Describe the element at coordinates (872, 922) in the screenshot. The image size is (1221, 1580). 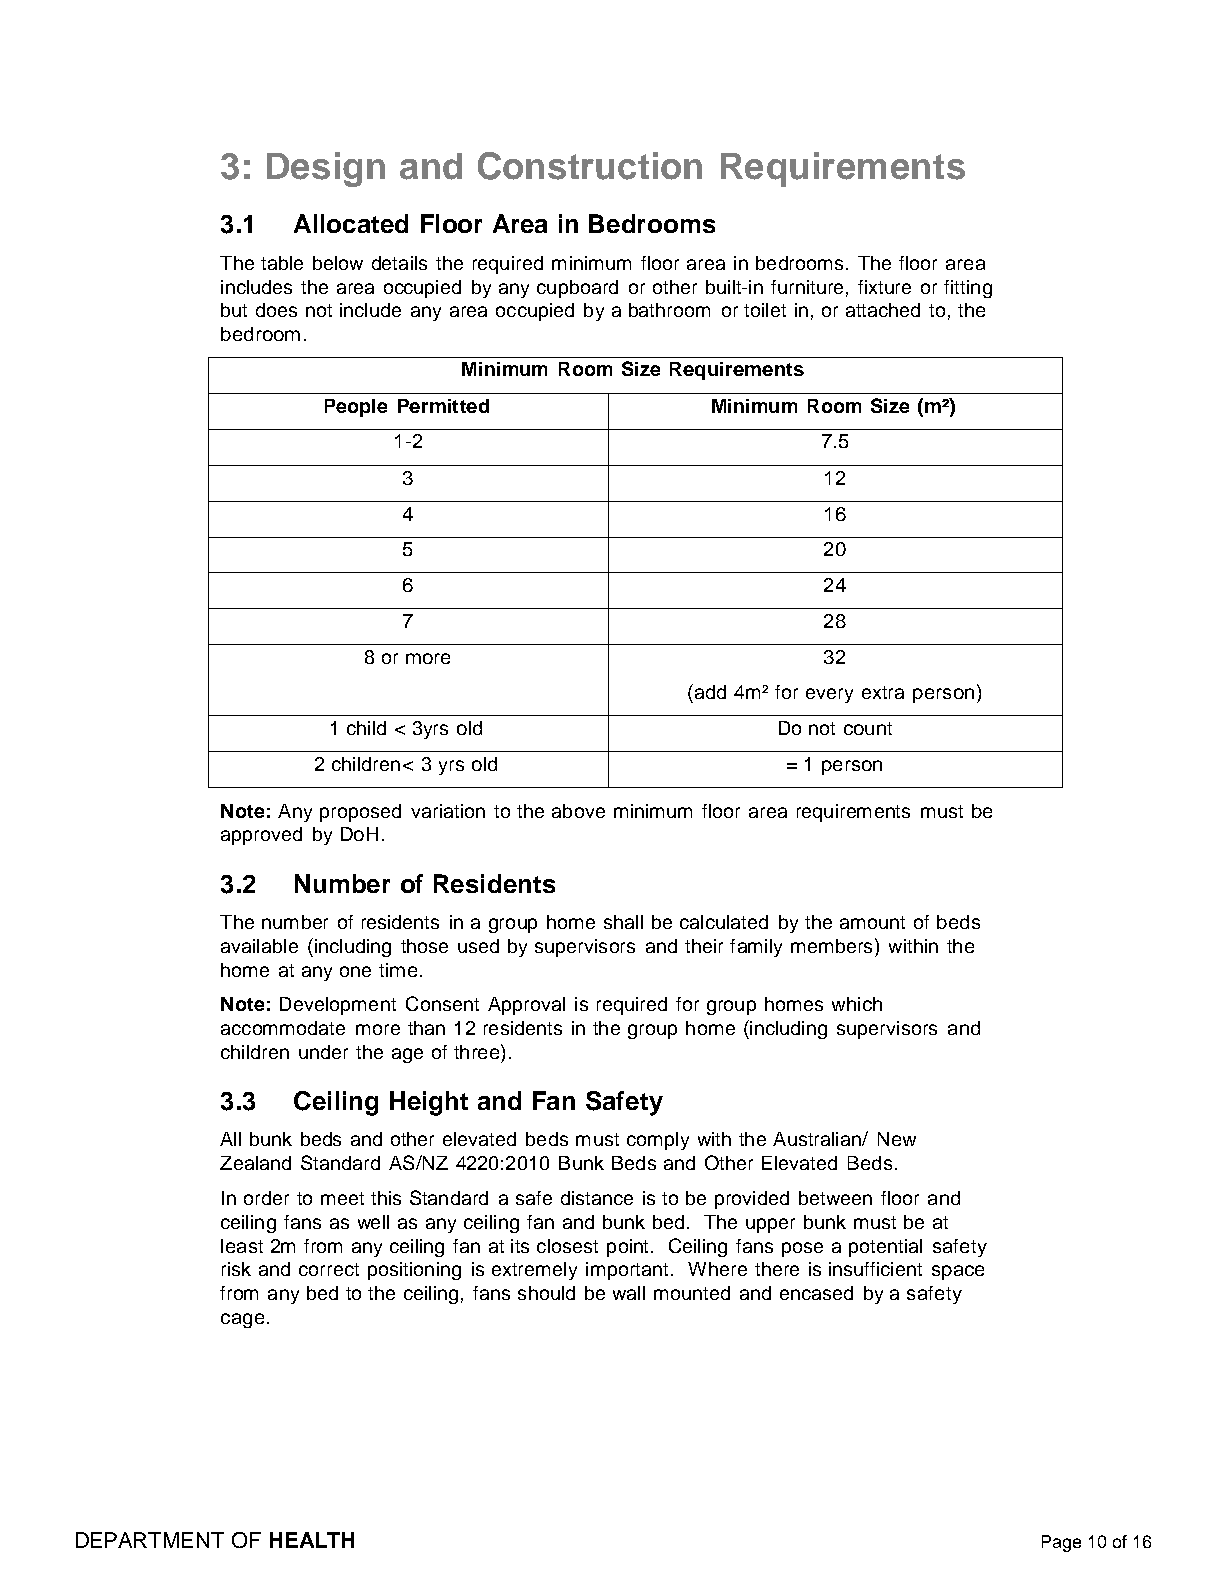
I see `amount` at that location.
